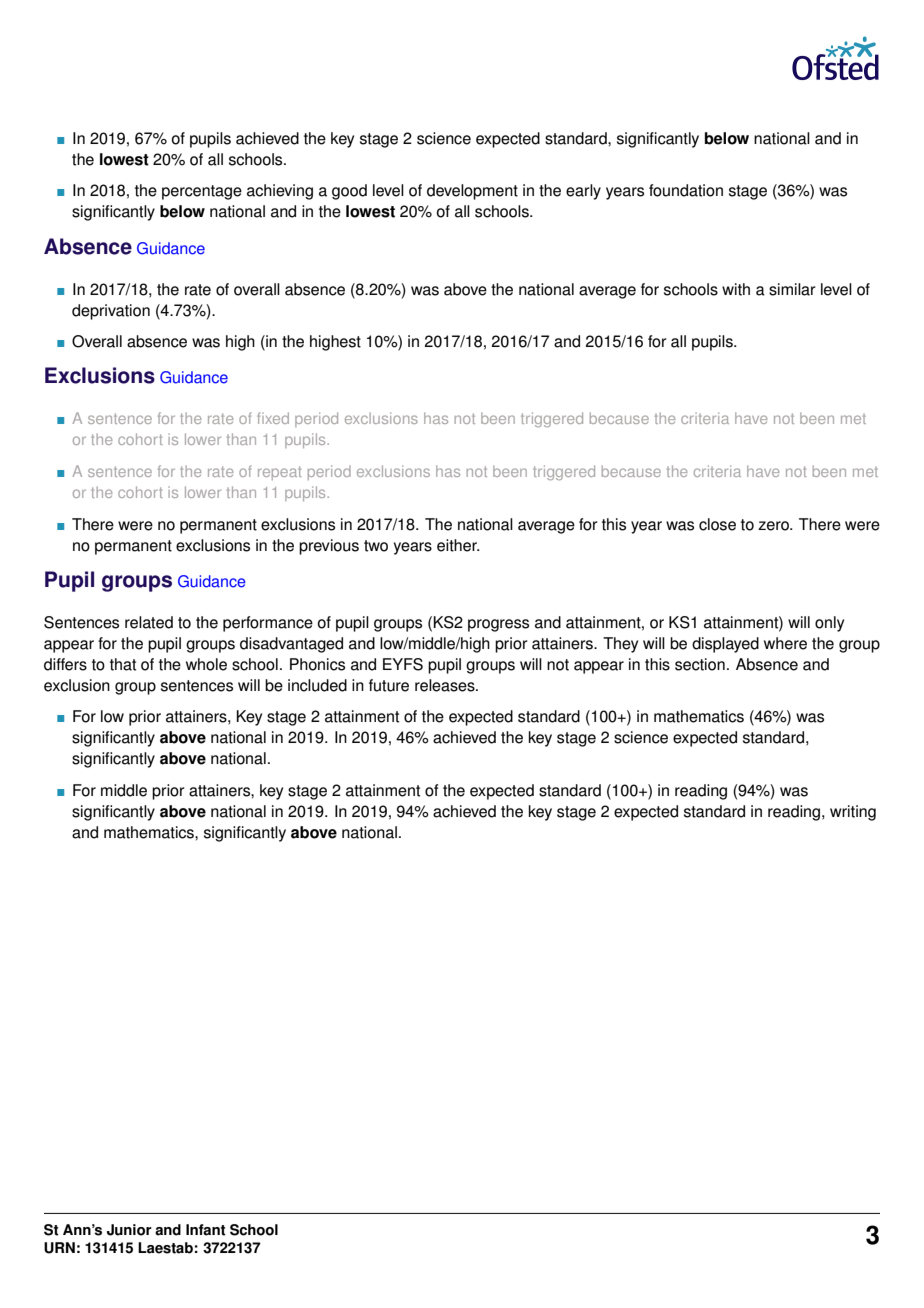 This screenshot has height=1308, width=924. I want to click on development, so click(472, 192).
